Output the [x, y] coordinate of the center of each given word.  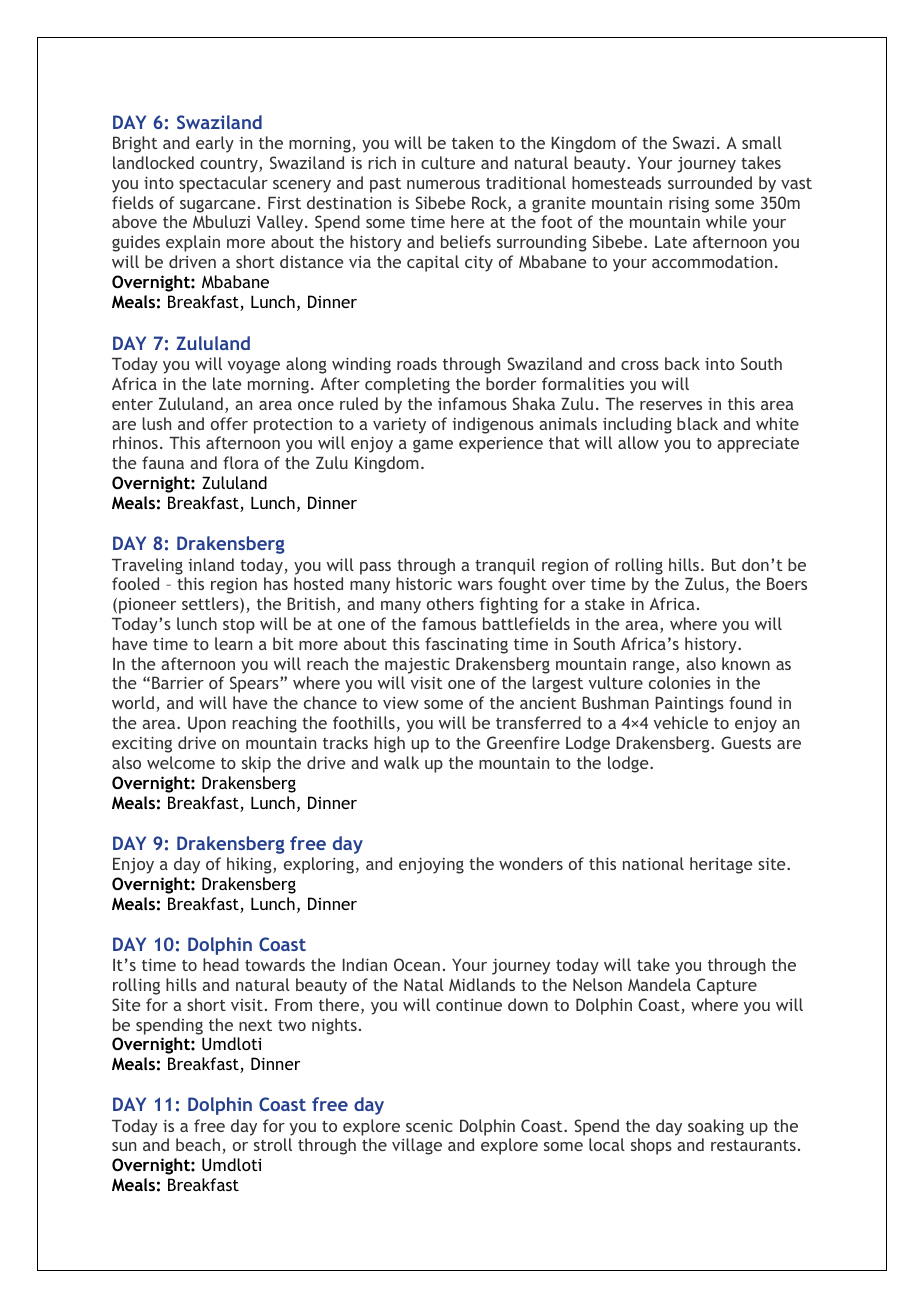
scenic [429, 1125]
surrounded [710, 182]
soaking [716, 1127]
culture [448, 162]
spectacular [223, 184]
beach [199, 1146]
